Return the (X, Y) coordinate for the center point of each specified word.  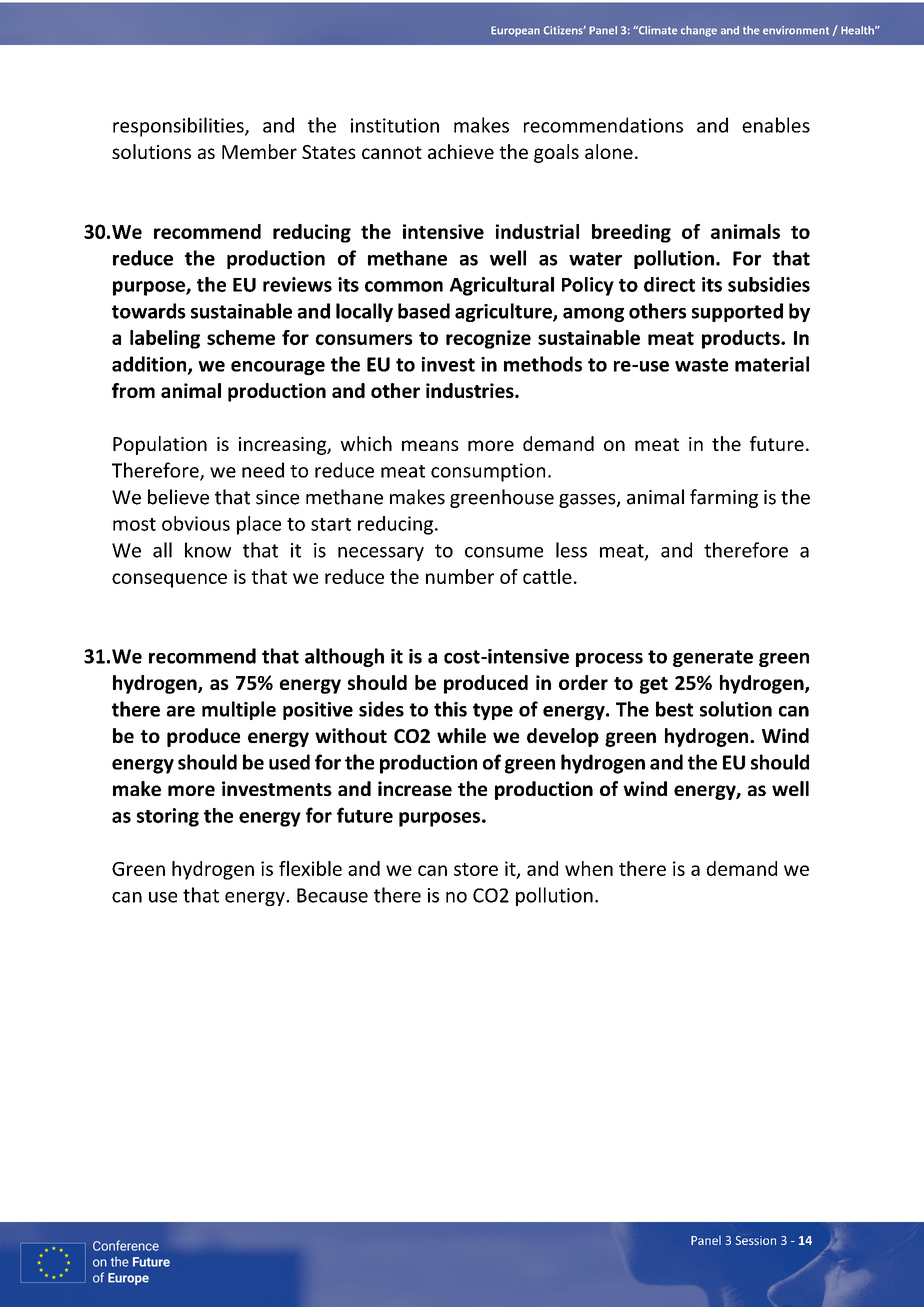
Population (160, 445)
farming (724, 498)
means (430, 445)
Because (332, 895)
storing (168, 817)
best (674, 709)
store (476, 869)
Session (755, 1240)
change (699, 31)
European (515, 31)
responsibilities (179, 127)
